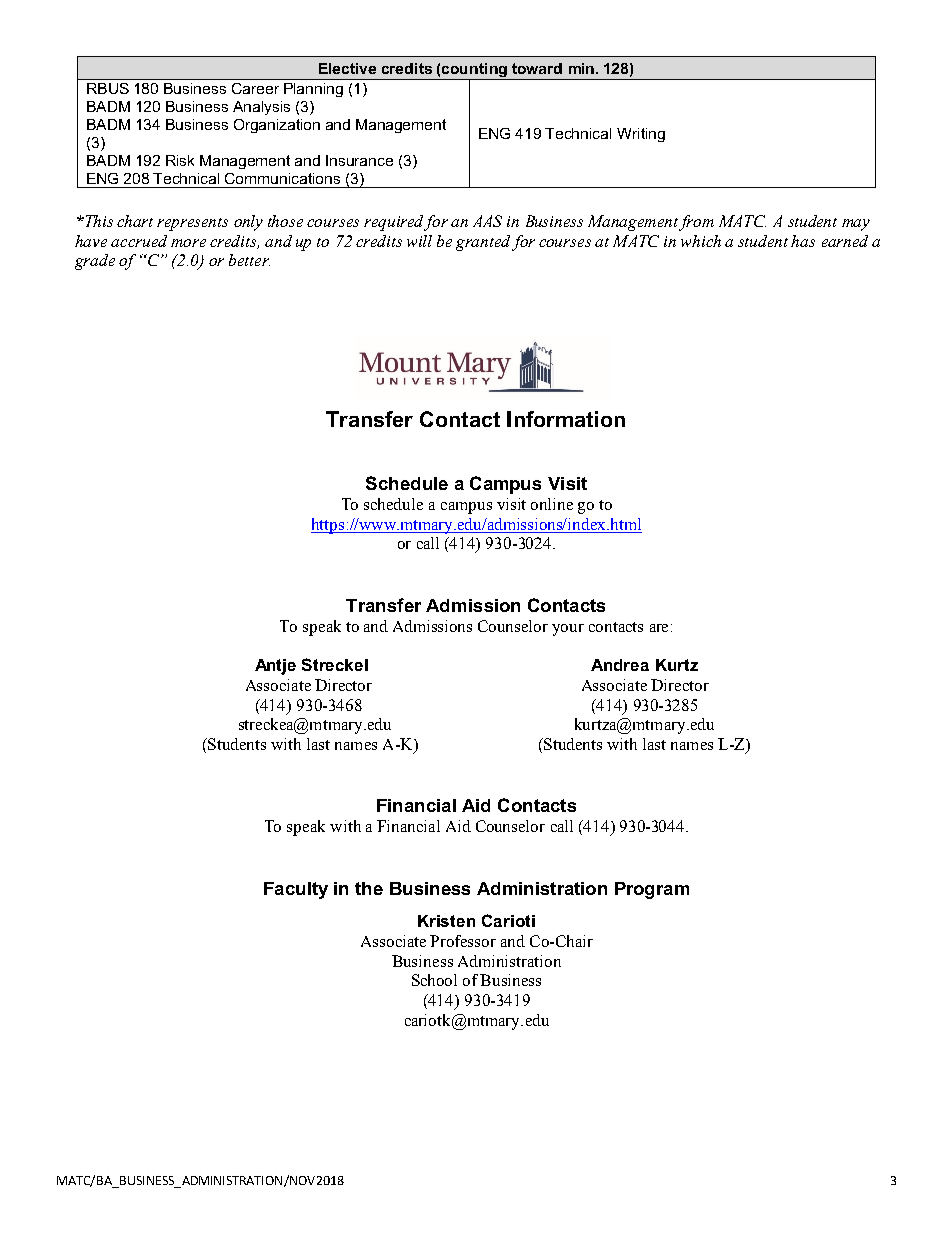  What do you see at coordinates (537, 68) in the screenshot?
I see `toward` at bounding box center [537, 68].
